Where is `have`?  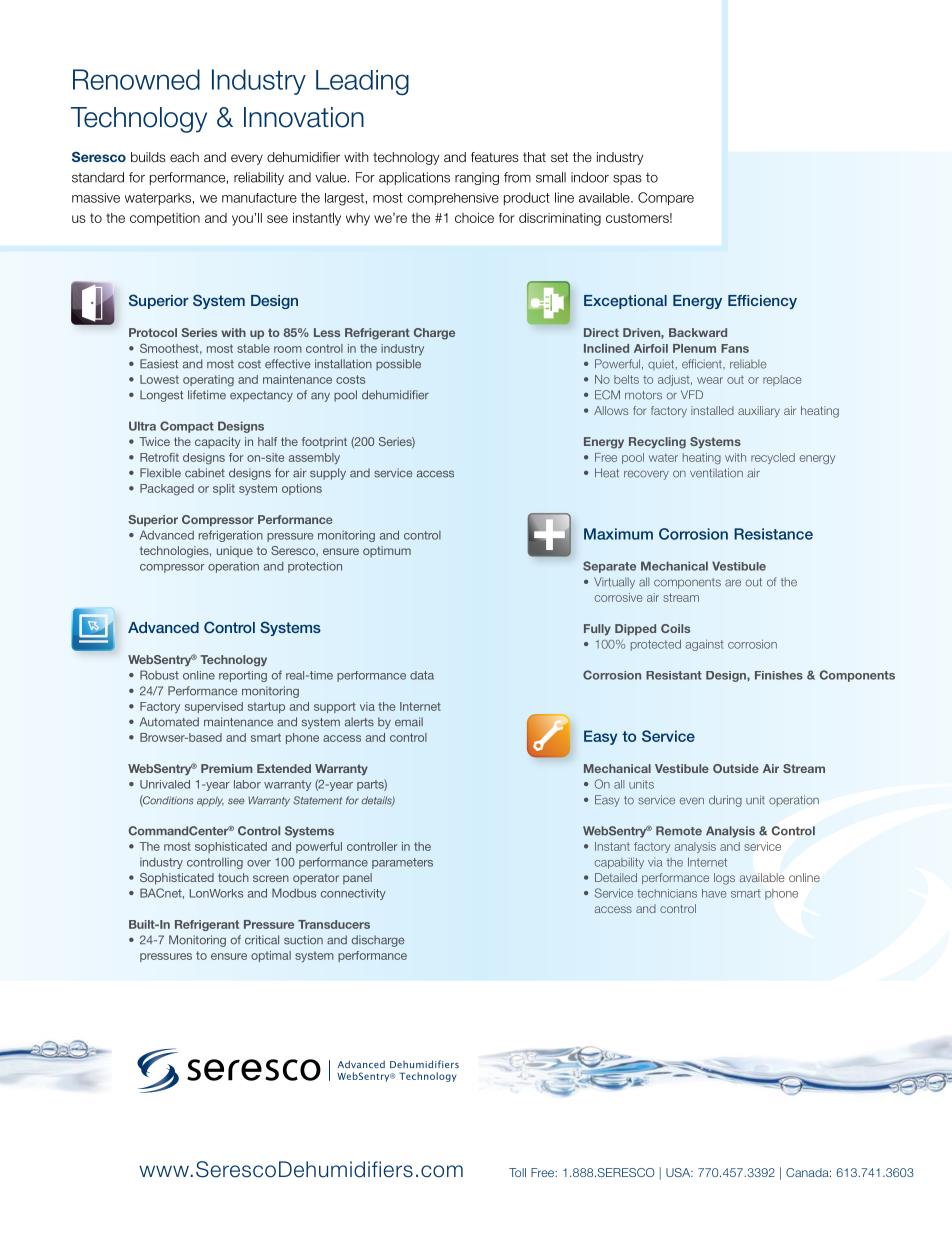
have is located at coordinates (714, 893).
